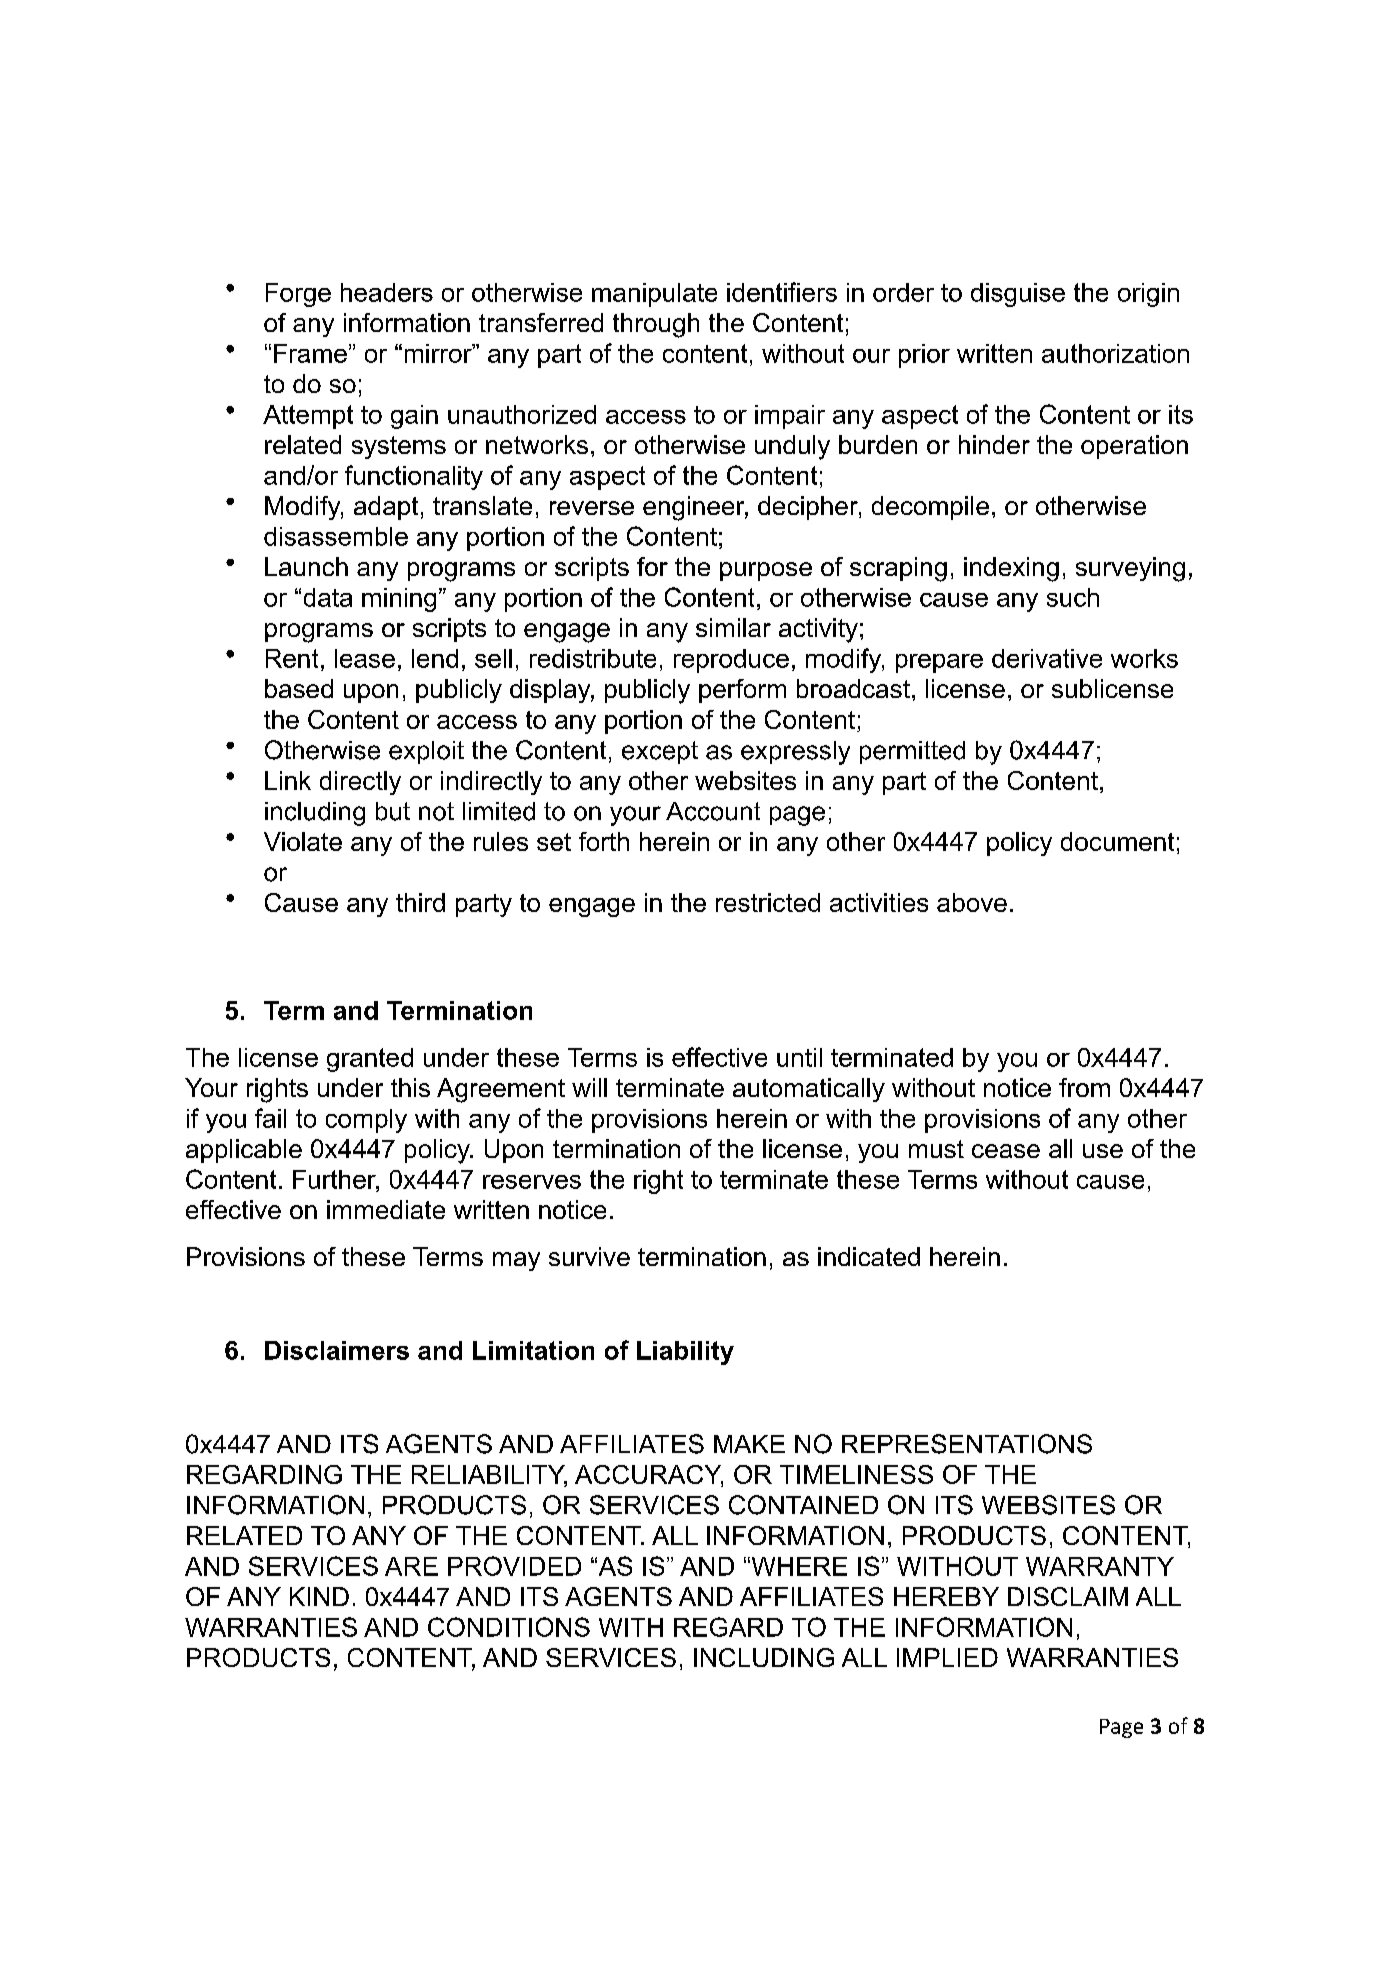 The width and height of the page is (1390, 1967). Describe the element at coordinates (310, 353) in the page. I see `Frame` at that location.
